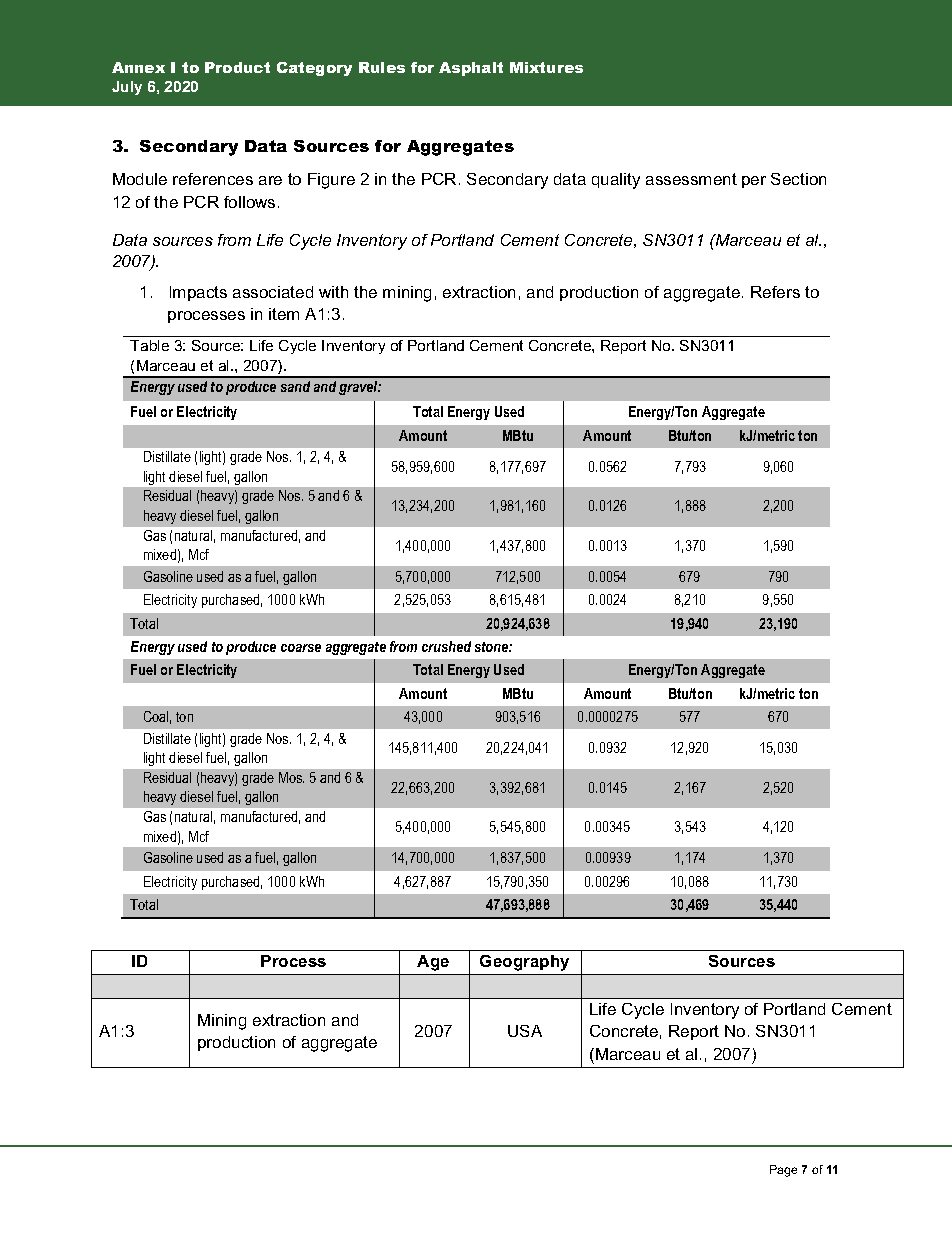 This screenshot has height=1233, width=952. I want to click on Mos, so click(291, 777).
